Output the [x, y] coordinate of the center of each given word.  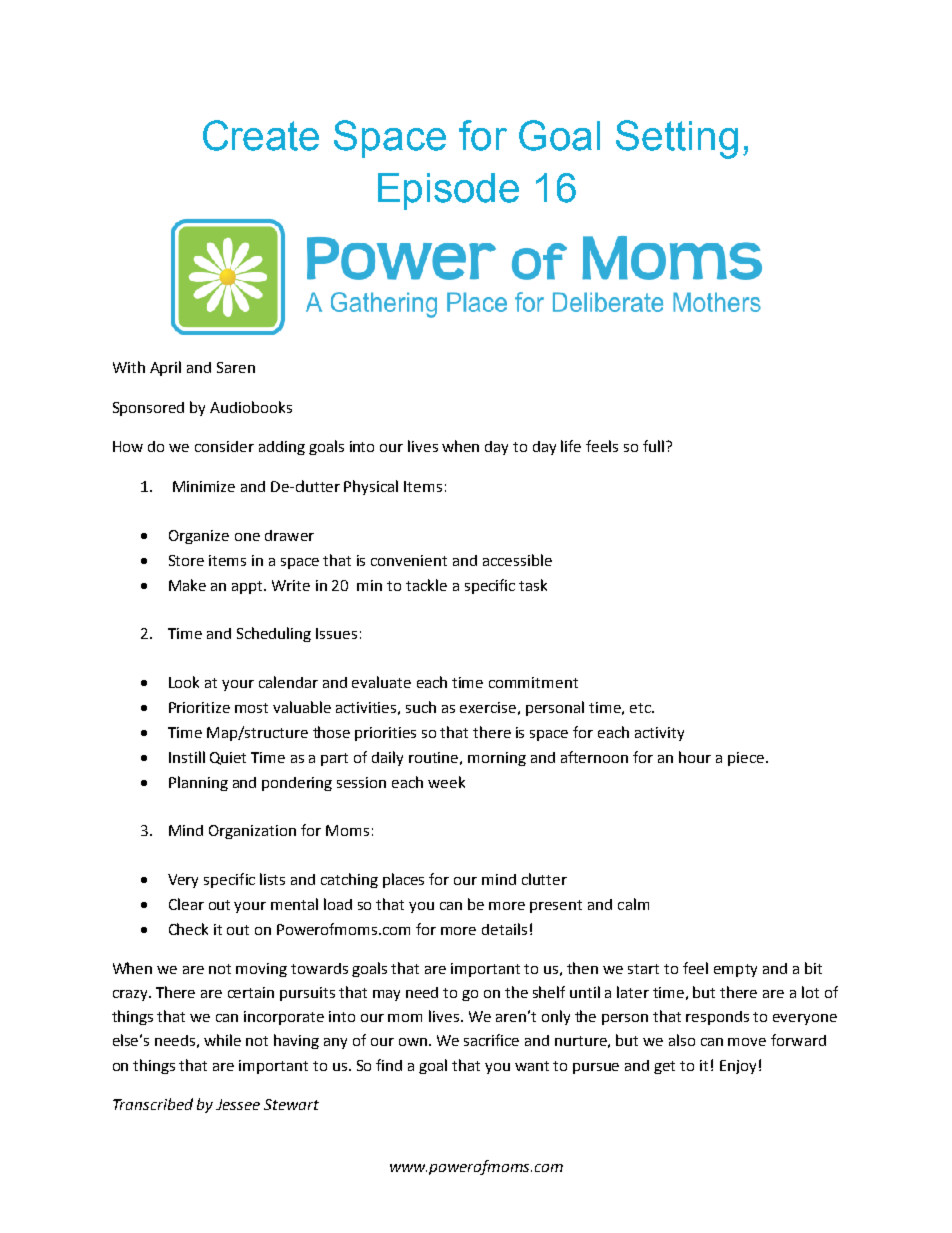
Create [261, 135]
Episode [448, 191]
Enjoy [738, 1067]
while [222, 1040]
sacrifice [491, 1040]
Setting [677, 139]
